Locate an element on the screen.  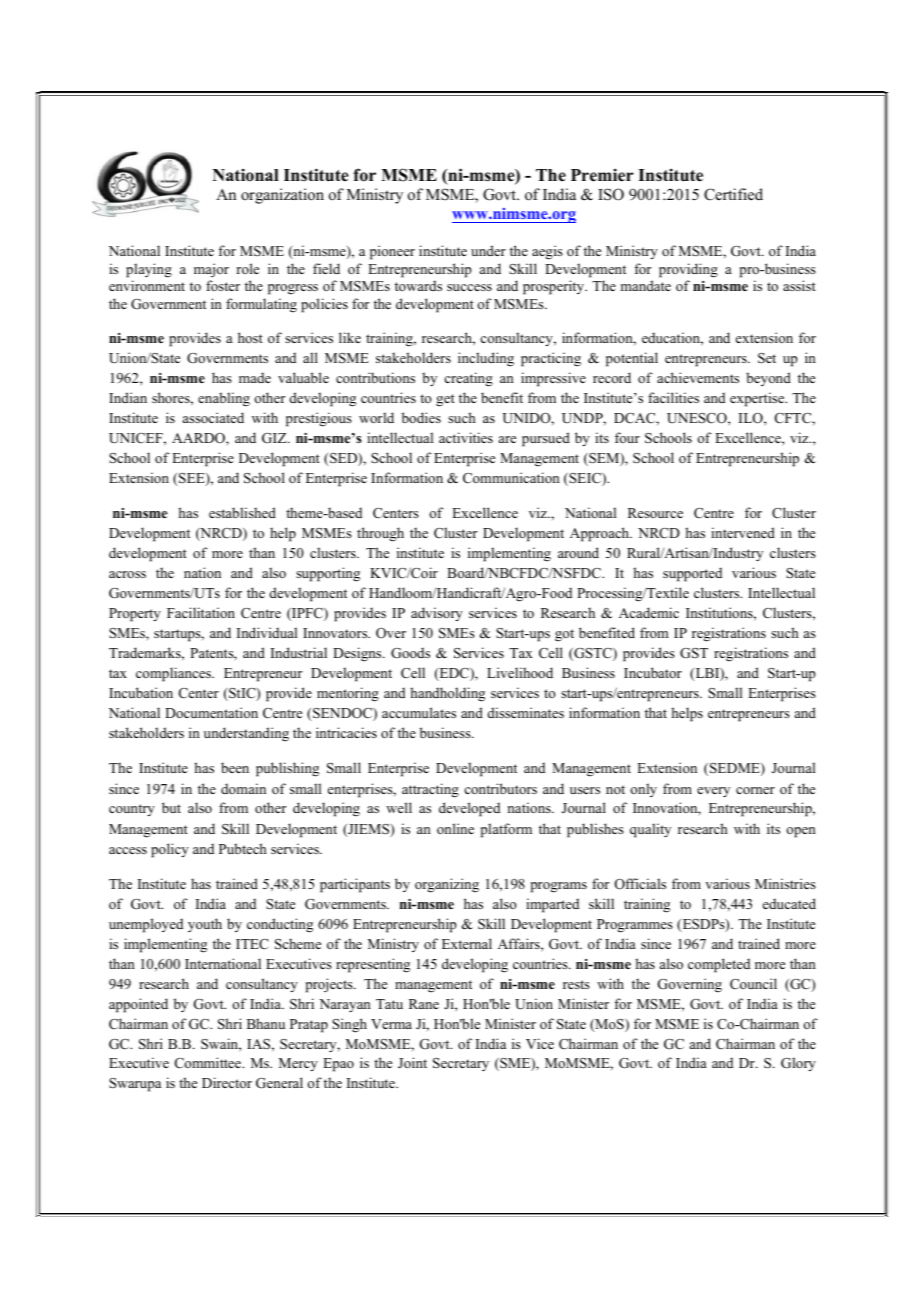
pioneer is located at coordinates (392, 252).
